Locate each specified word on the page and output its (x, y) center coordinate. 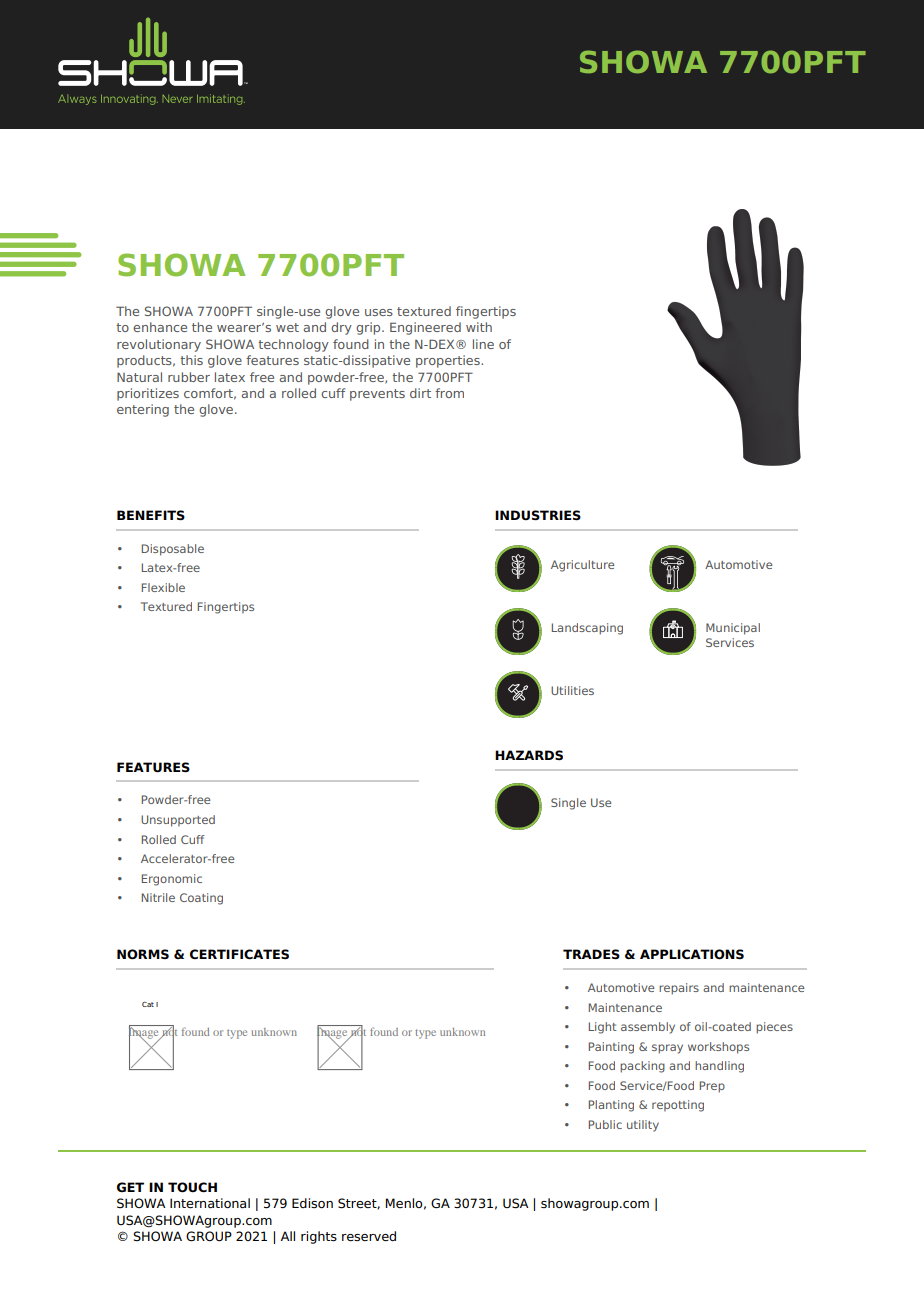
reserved (369, 1236)
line (483, 344)
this (191, 360)
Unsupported (178, 821)
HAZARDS (529, 755)
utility (643, 1126)
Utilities (572, 690)
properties (449, 361)
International (210, 1203)
